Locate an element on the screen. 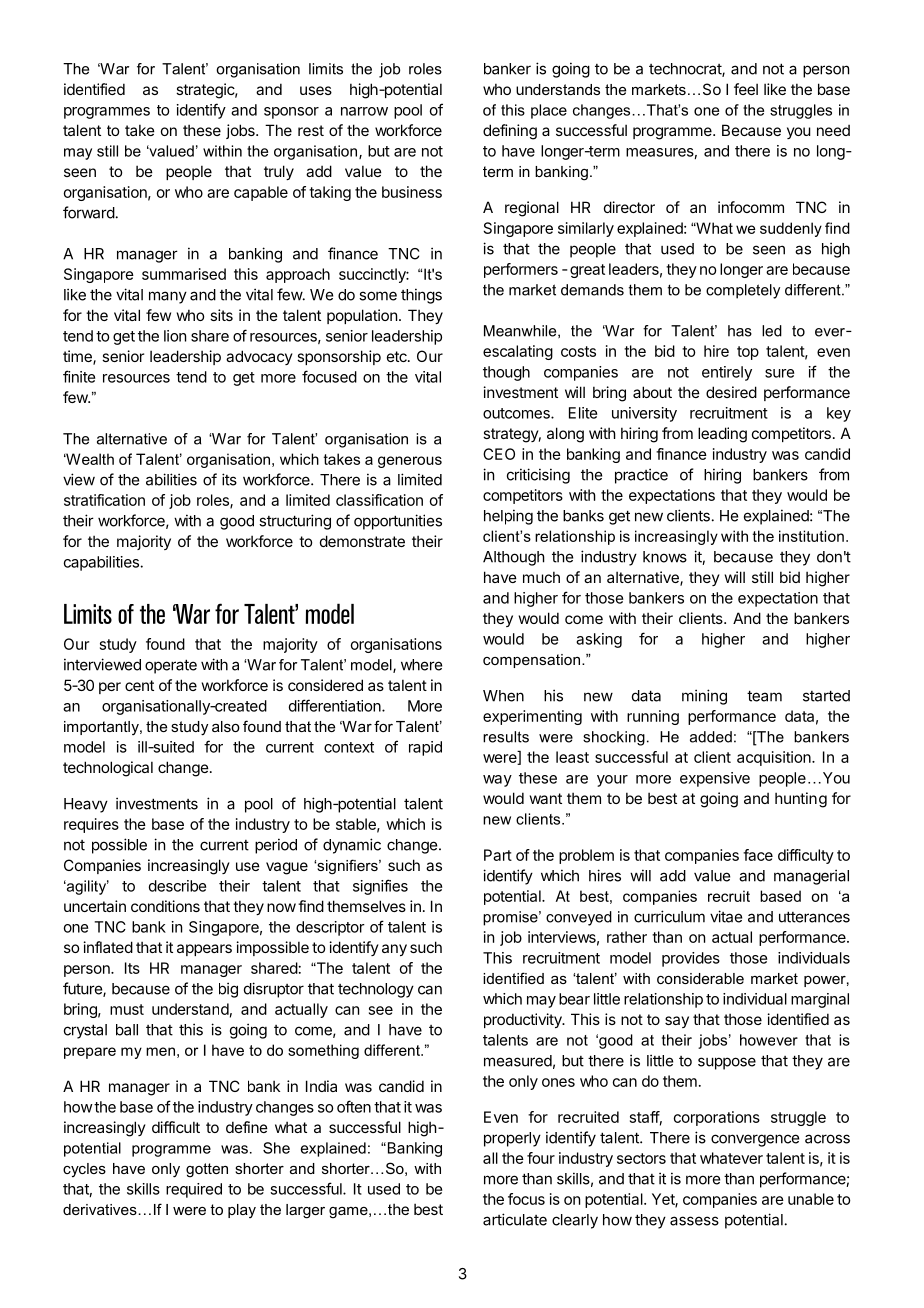  where is located at coordinates (421, 665).
